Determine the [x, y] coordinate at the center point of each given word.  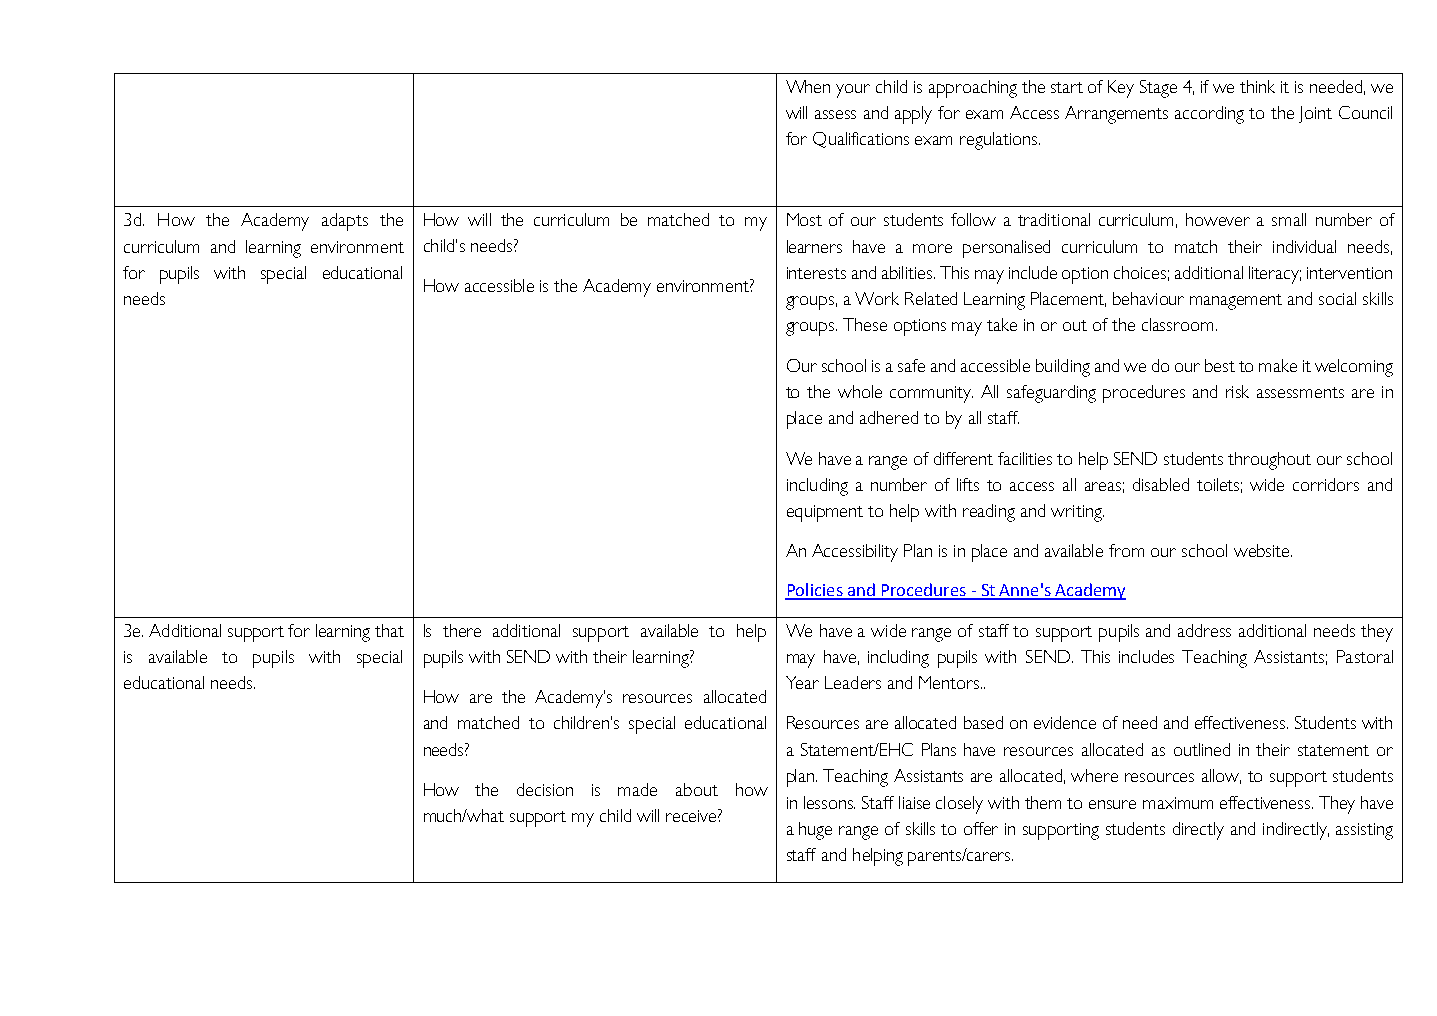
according [1209, 115]
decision [545, 789]
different [963, 458]
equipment [825, 513]
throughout [1269, 461]
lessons [829, 802]
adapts [345, 222]
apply [913, 115]
